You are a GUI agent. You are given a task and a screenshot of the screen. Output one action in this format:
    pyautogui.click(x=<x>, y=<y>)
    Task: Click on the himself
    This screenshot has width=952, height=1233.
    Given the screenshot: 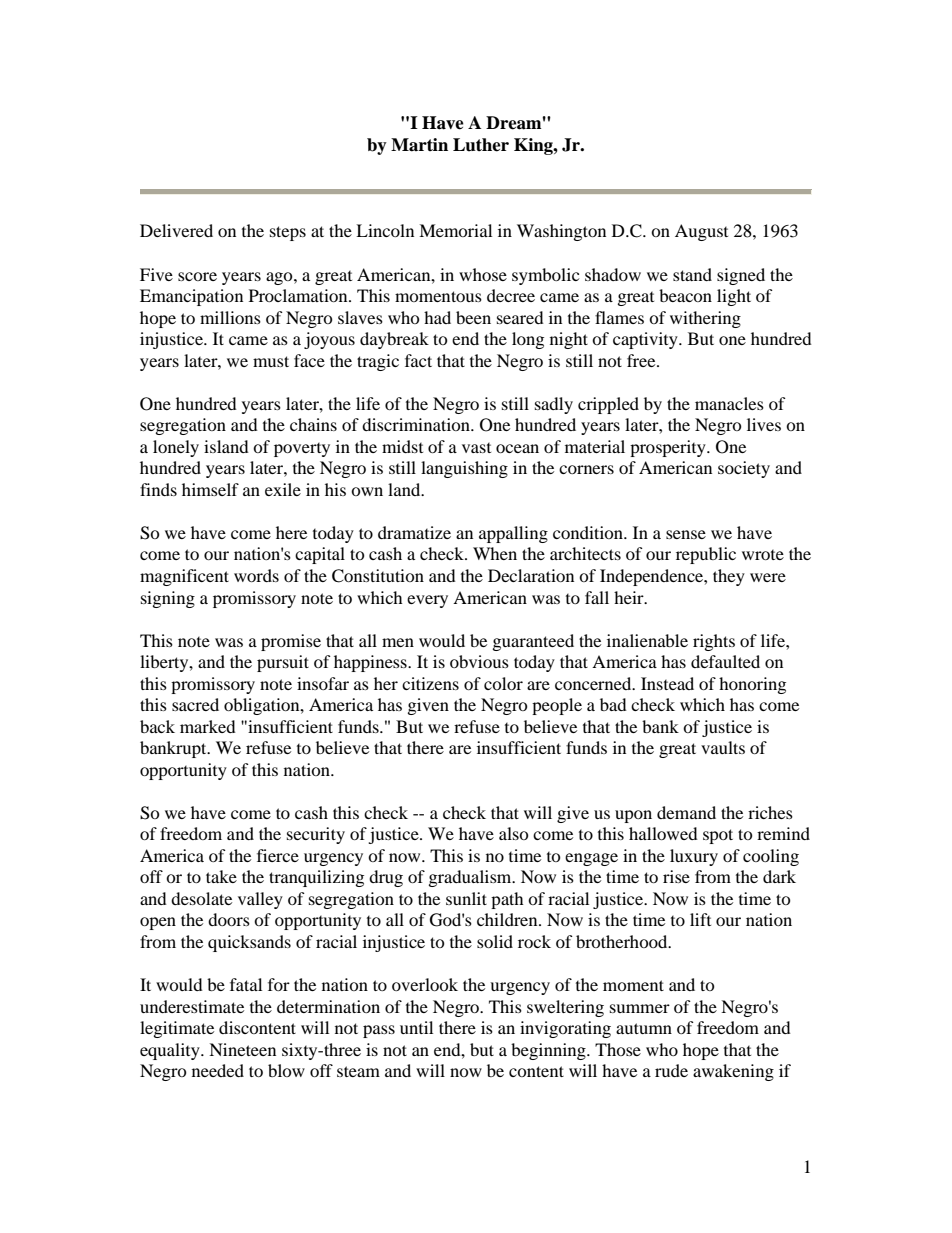 What is the action you would take?
    pyautogui.click(x=210, y=489)
